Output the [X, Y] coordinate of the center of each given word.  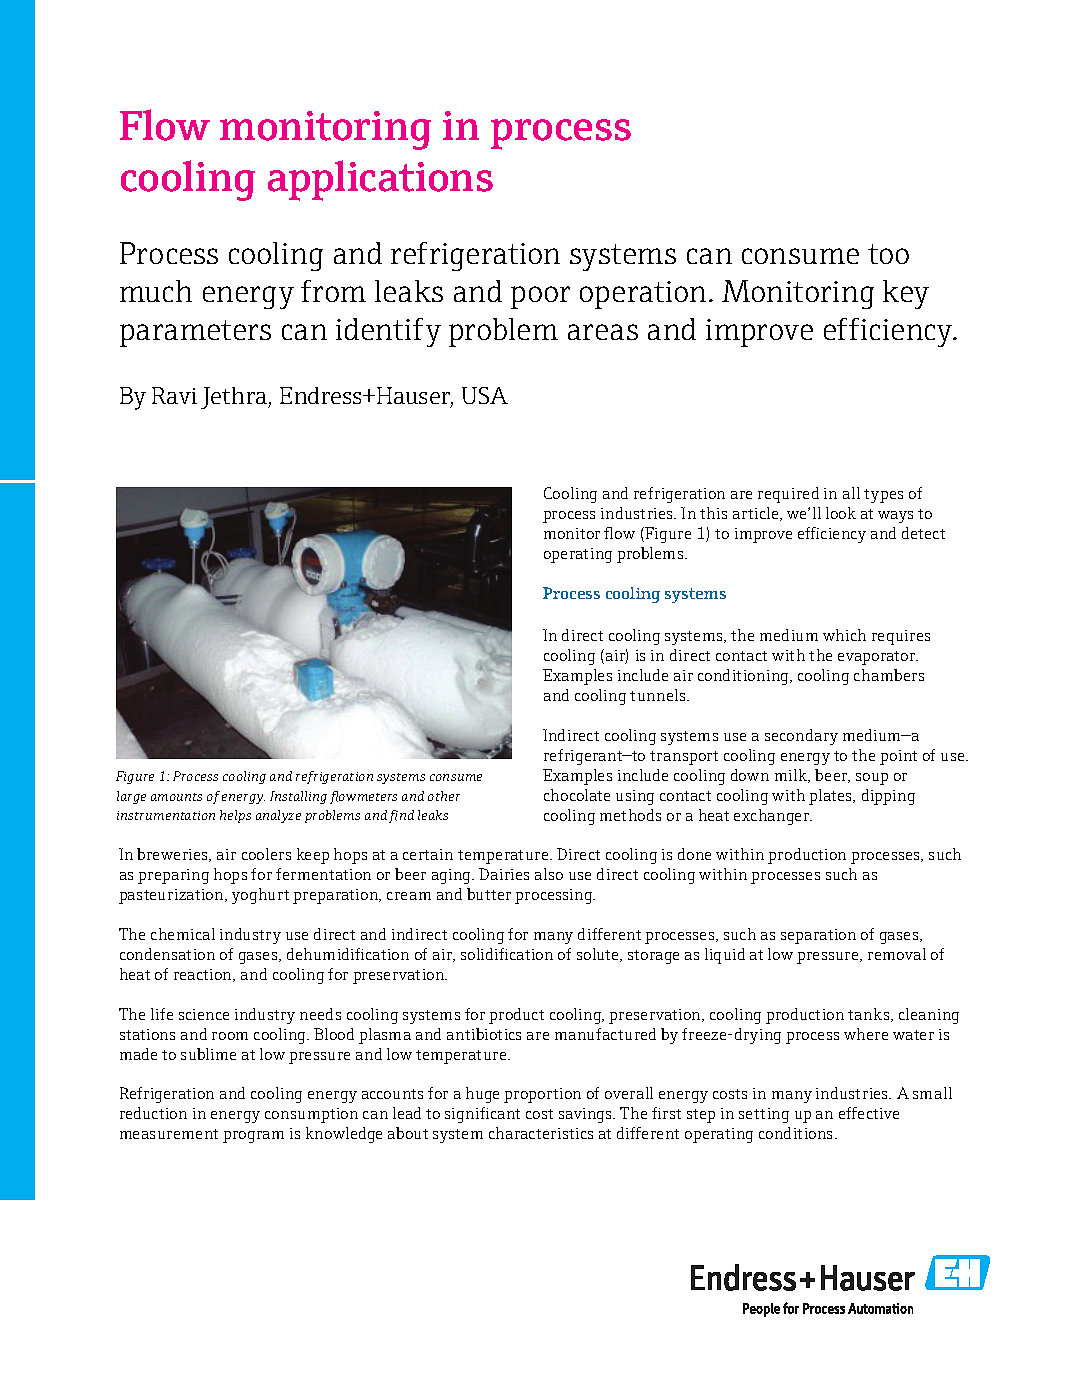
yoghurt [260, 896]
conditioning [744, 677]
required [788, 495]
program [253, 1137]
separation [818, 936]
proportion [542, 1095]
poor [540, 297]
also [549, 874]
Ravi [174, 395]
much [156, 291]
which [844, 635]
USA [485, 395]
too [888, 254]
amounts [176, 797]
